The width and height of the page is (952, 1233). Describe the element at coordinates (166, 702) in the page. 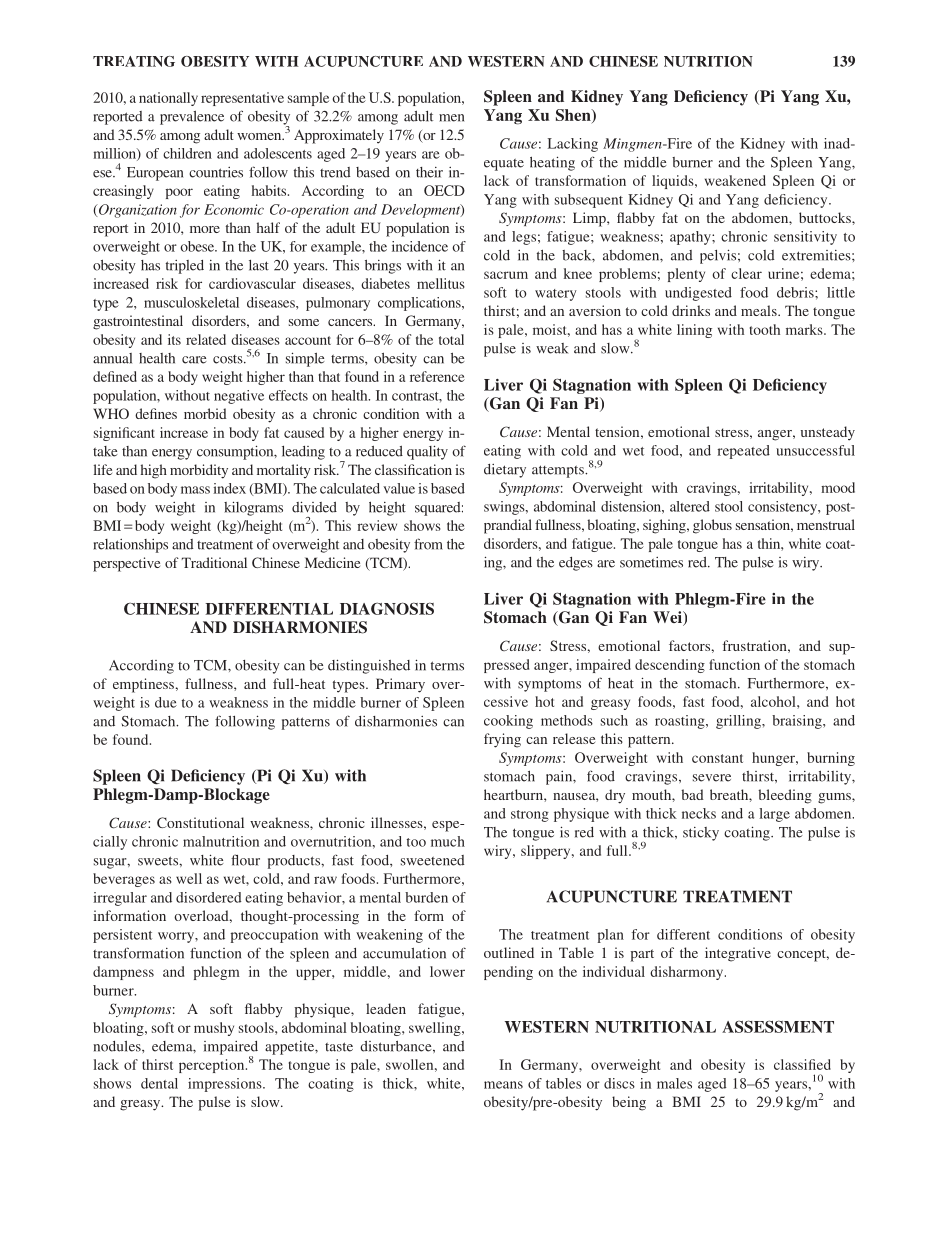

I see `due` at that location.
